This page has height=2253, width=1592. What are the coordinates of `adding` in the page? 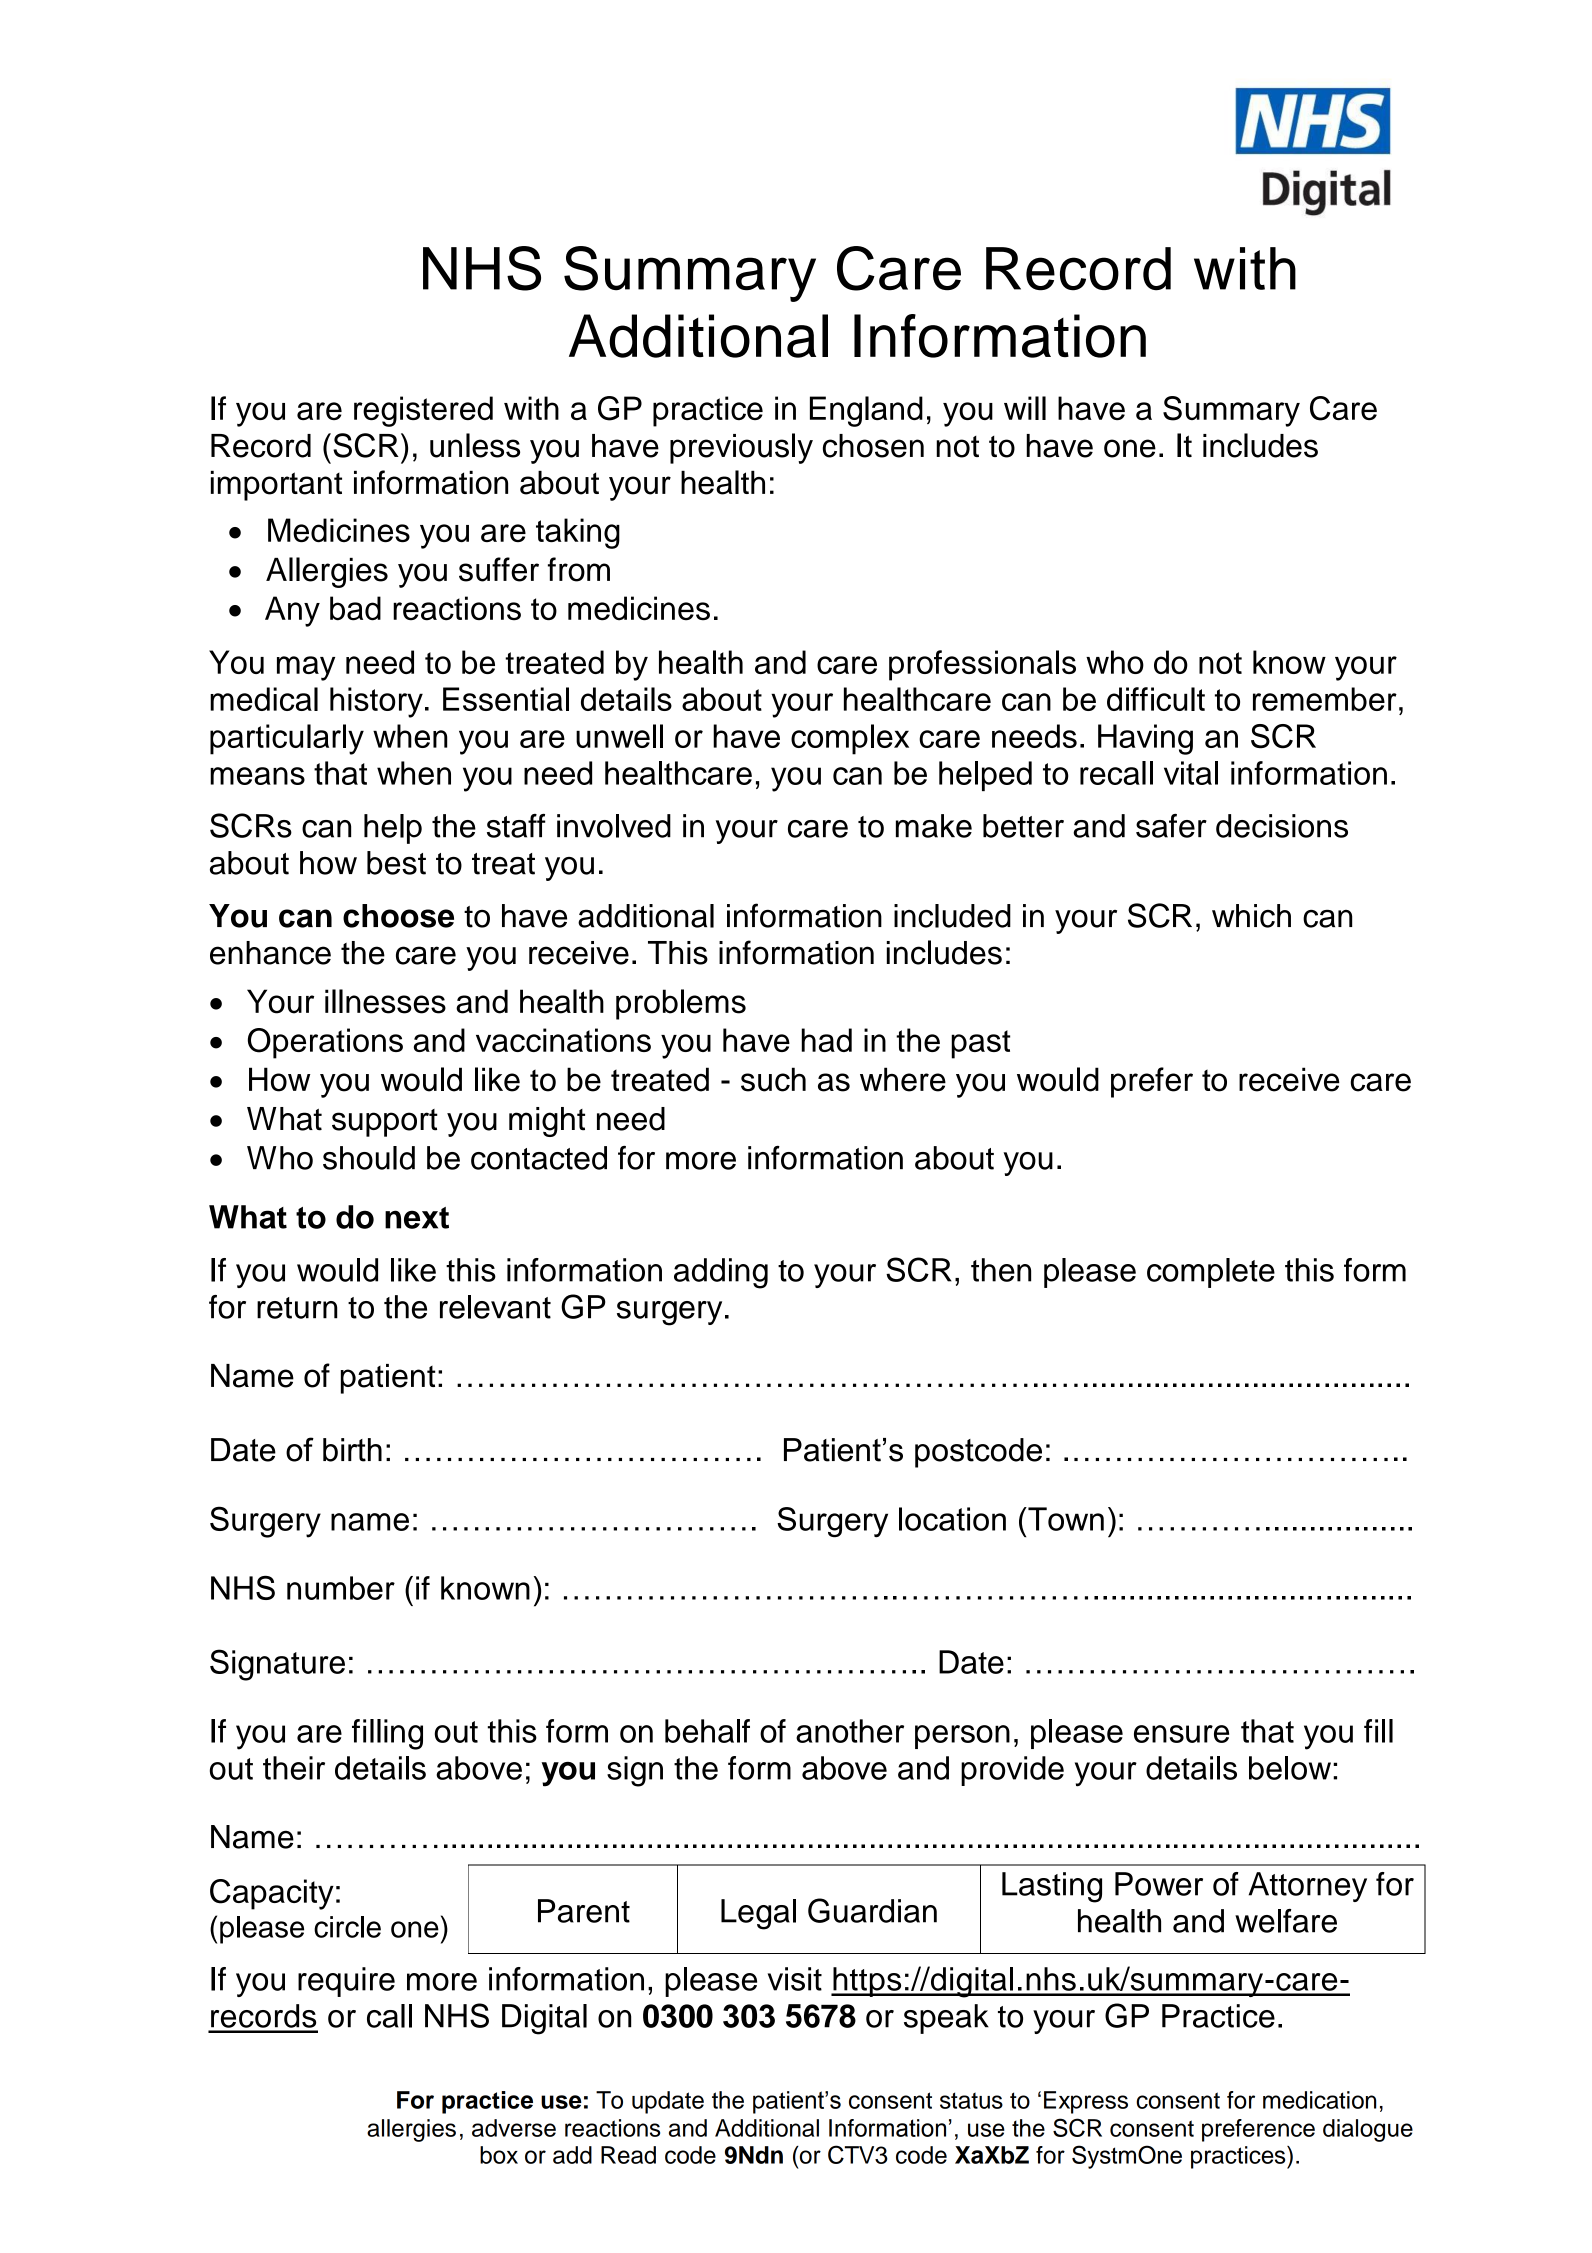 It's located at (721, 1273).
